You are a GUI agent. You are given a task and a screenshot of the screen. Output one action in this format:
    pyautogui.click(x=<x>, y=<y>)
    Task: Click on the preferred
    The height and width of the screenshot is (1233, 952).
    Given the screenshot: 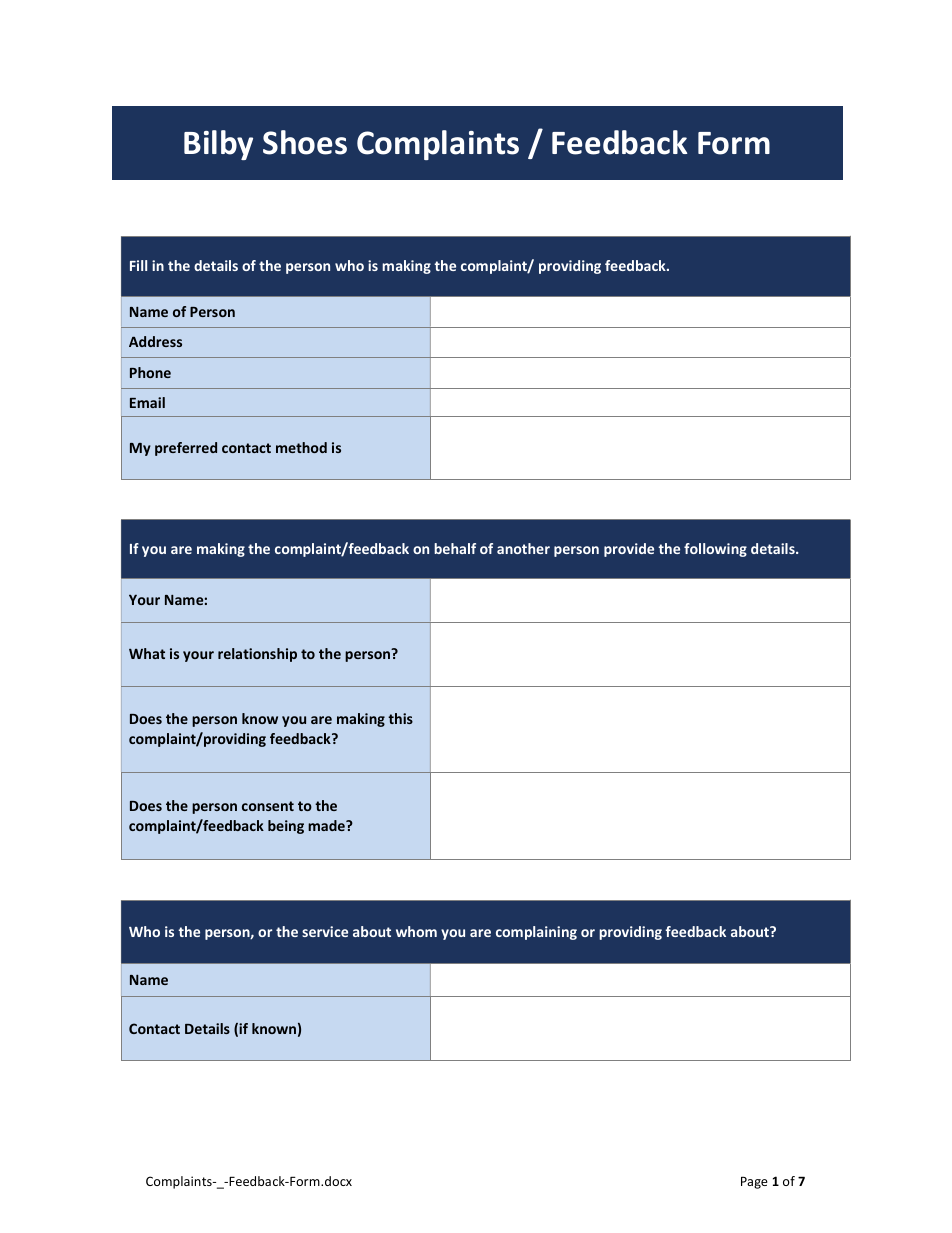 What is the action you would take?
    pyautogui.click(x=186, y=449)
